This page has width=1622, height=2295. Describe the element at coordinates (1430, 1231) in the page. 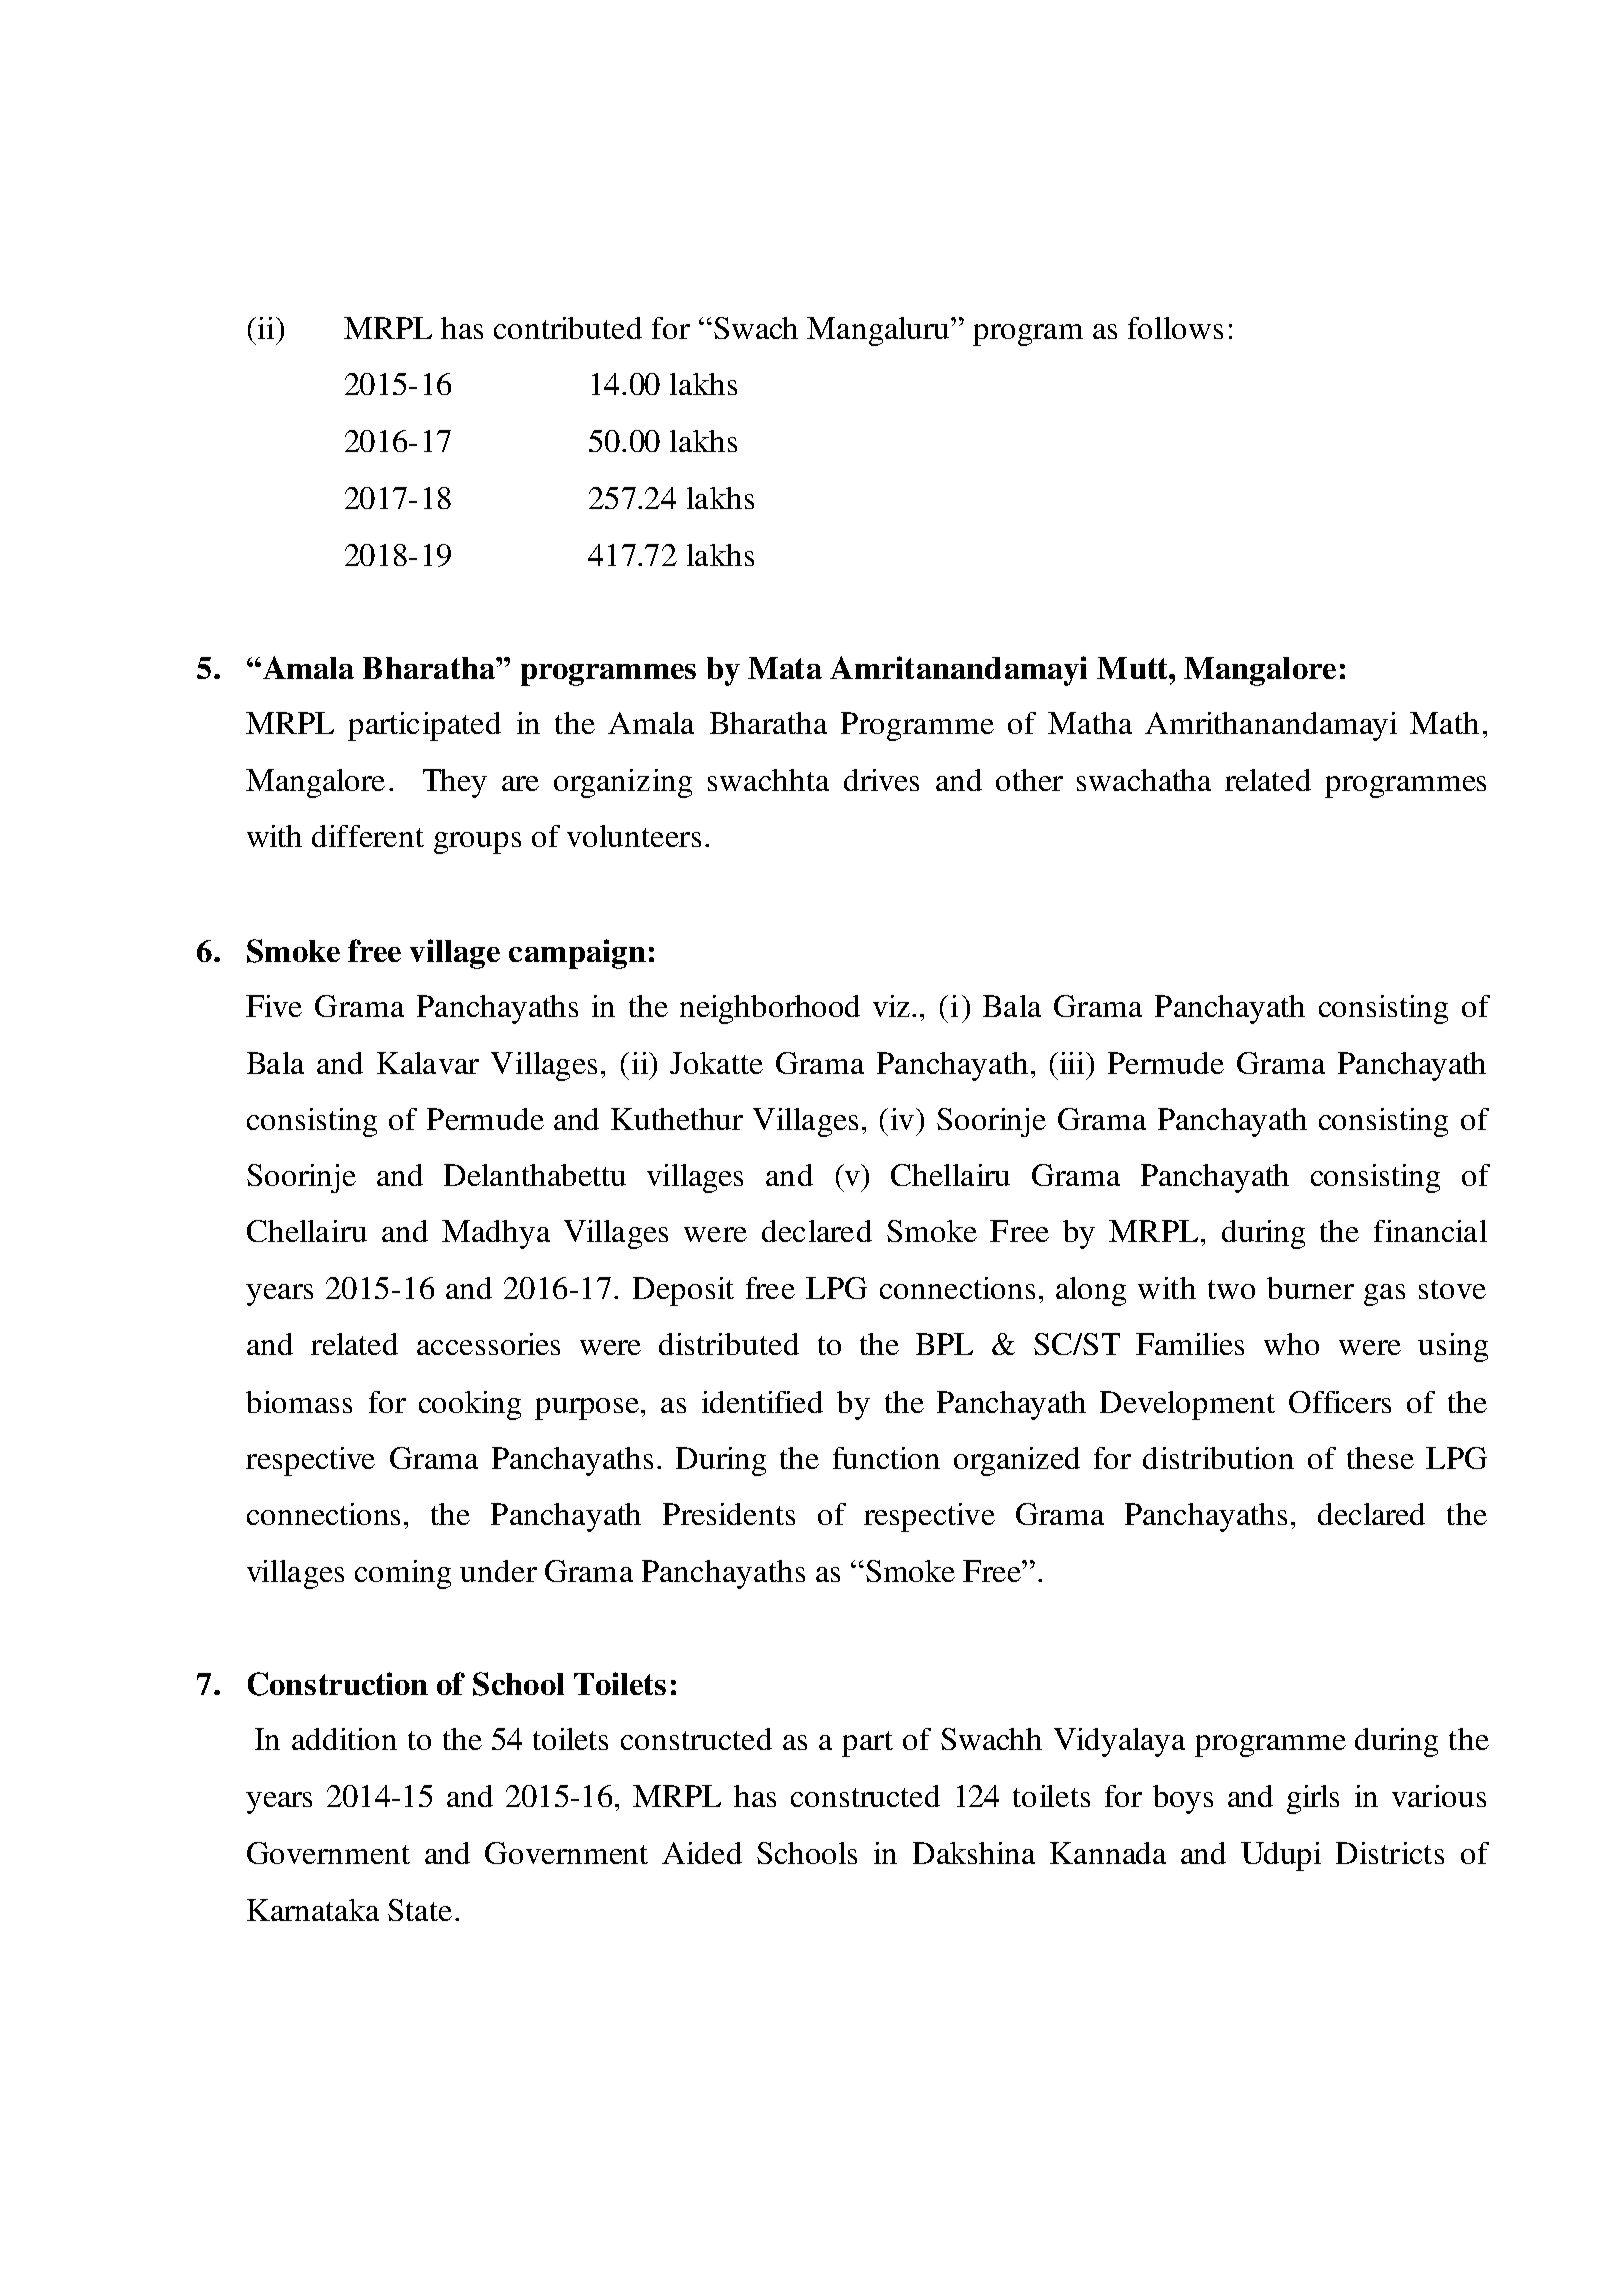

I see `financial` at that location.
